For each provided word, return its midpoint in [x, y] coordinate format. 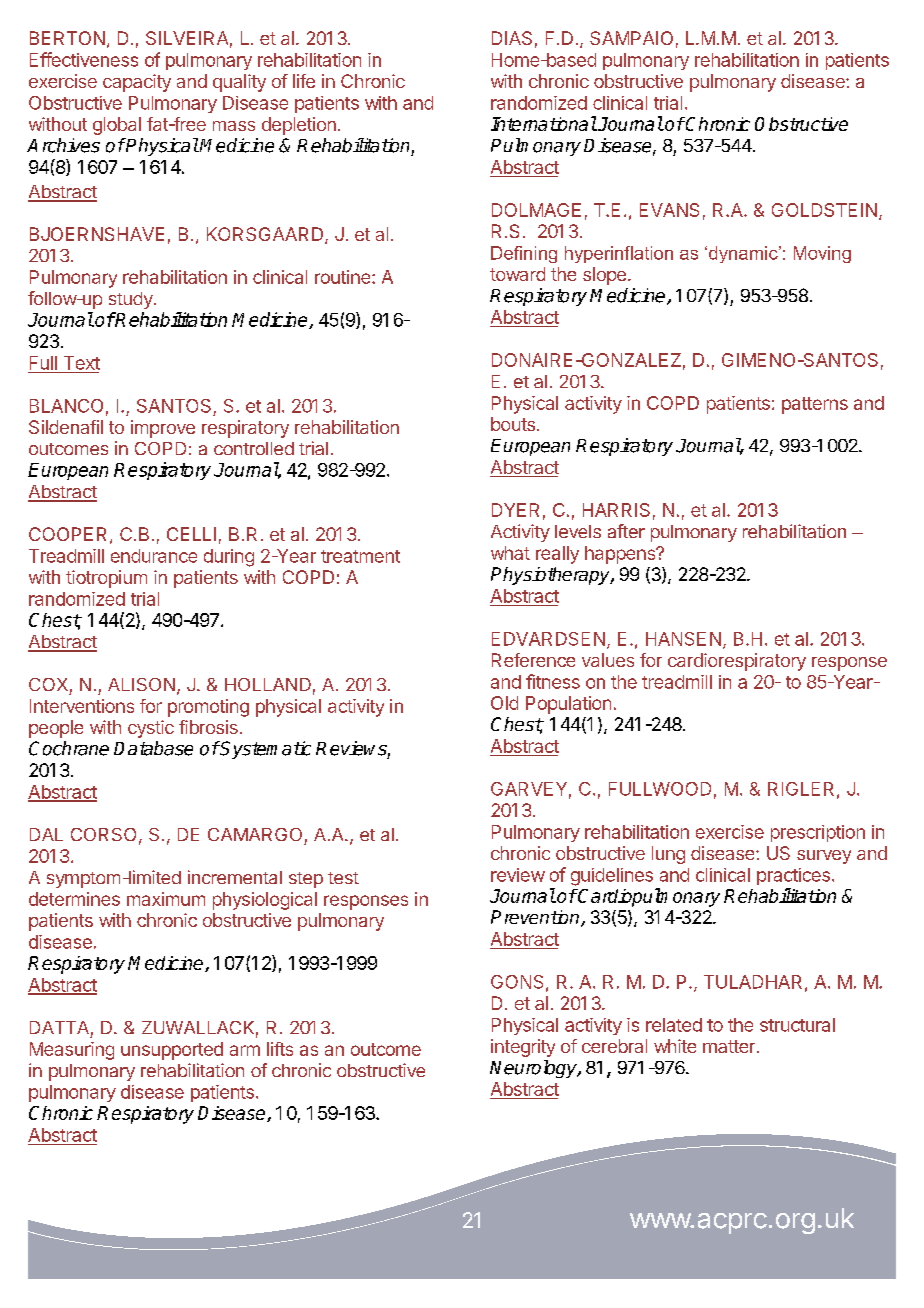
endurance [154, 556]
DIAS [512, 38]
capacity [137, 83]
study [132, 300]
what [510, 553]
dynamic [743, 254]
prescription [818, 833]
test [343, 878]
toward [517, 274]
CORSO [103, 834]
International [544, 123]
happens [621, 555]
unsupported [172, 1051]
